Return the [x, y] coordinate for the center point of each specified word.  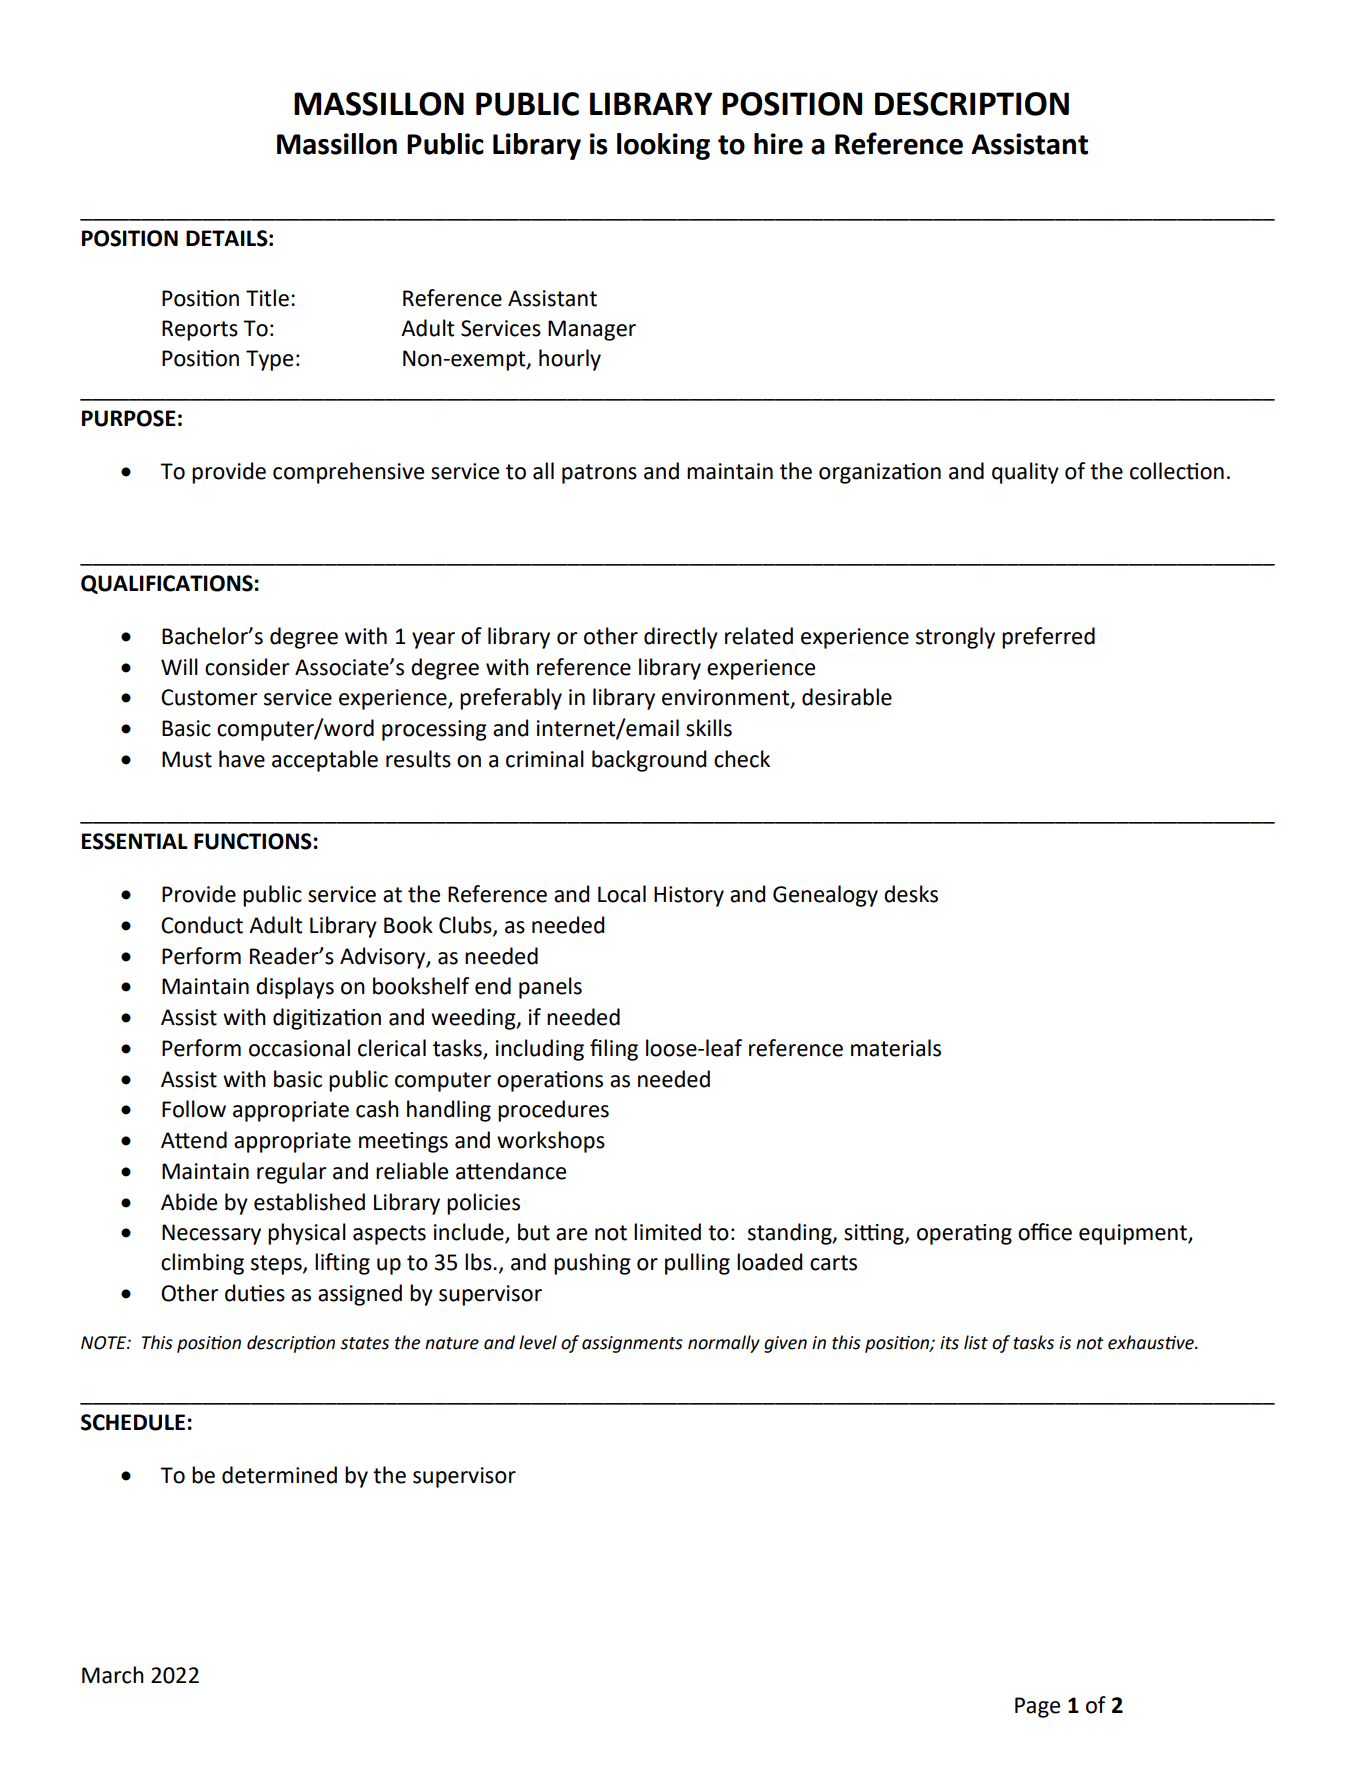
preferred [1048, 638]
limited [667, 1232]
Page [1037, 1707]
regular [292, 1173]
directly [681, 638]
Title [267, 298]
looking [663, 146]
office [1045, 1232]
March [113, 1675]
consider [247, 667]
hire [778, 144]
